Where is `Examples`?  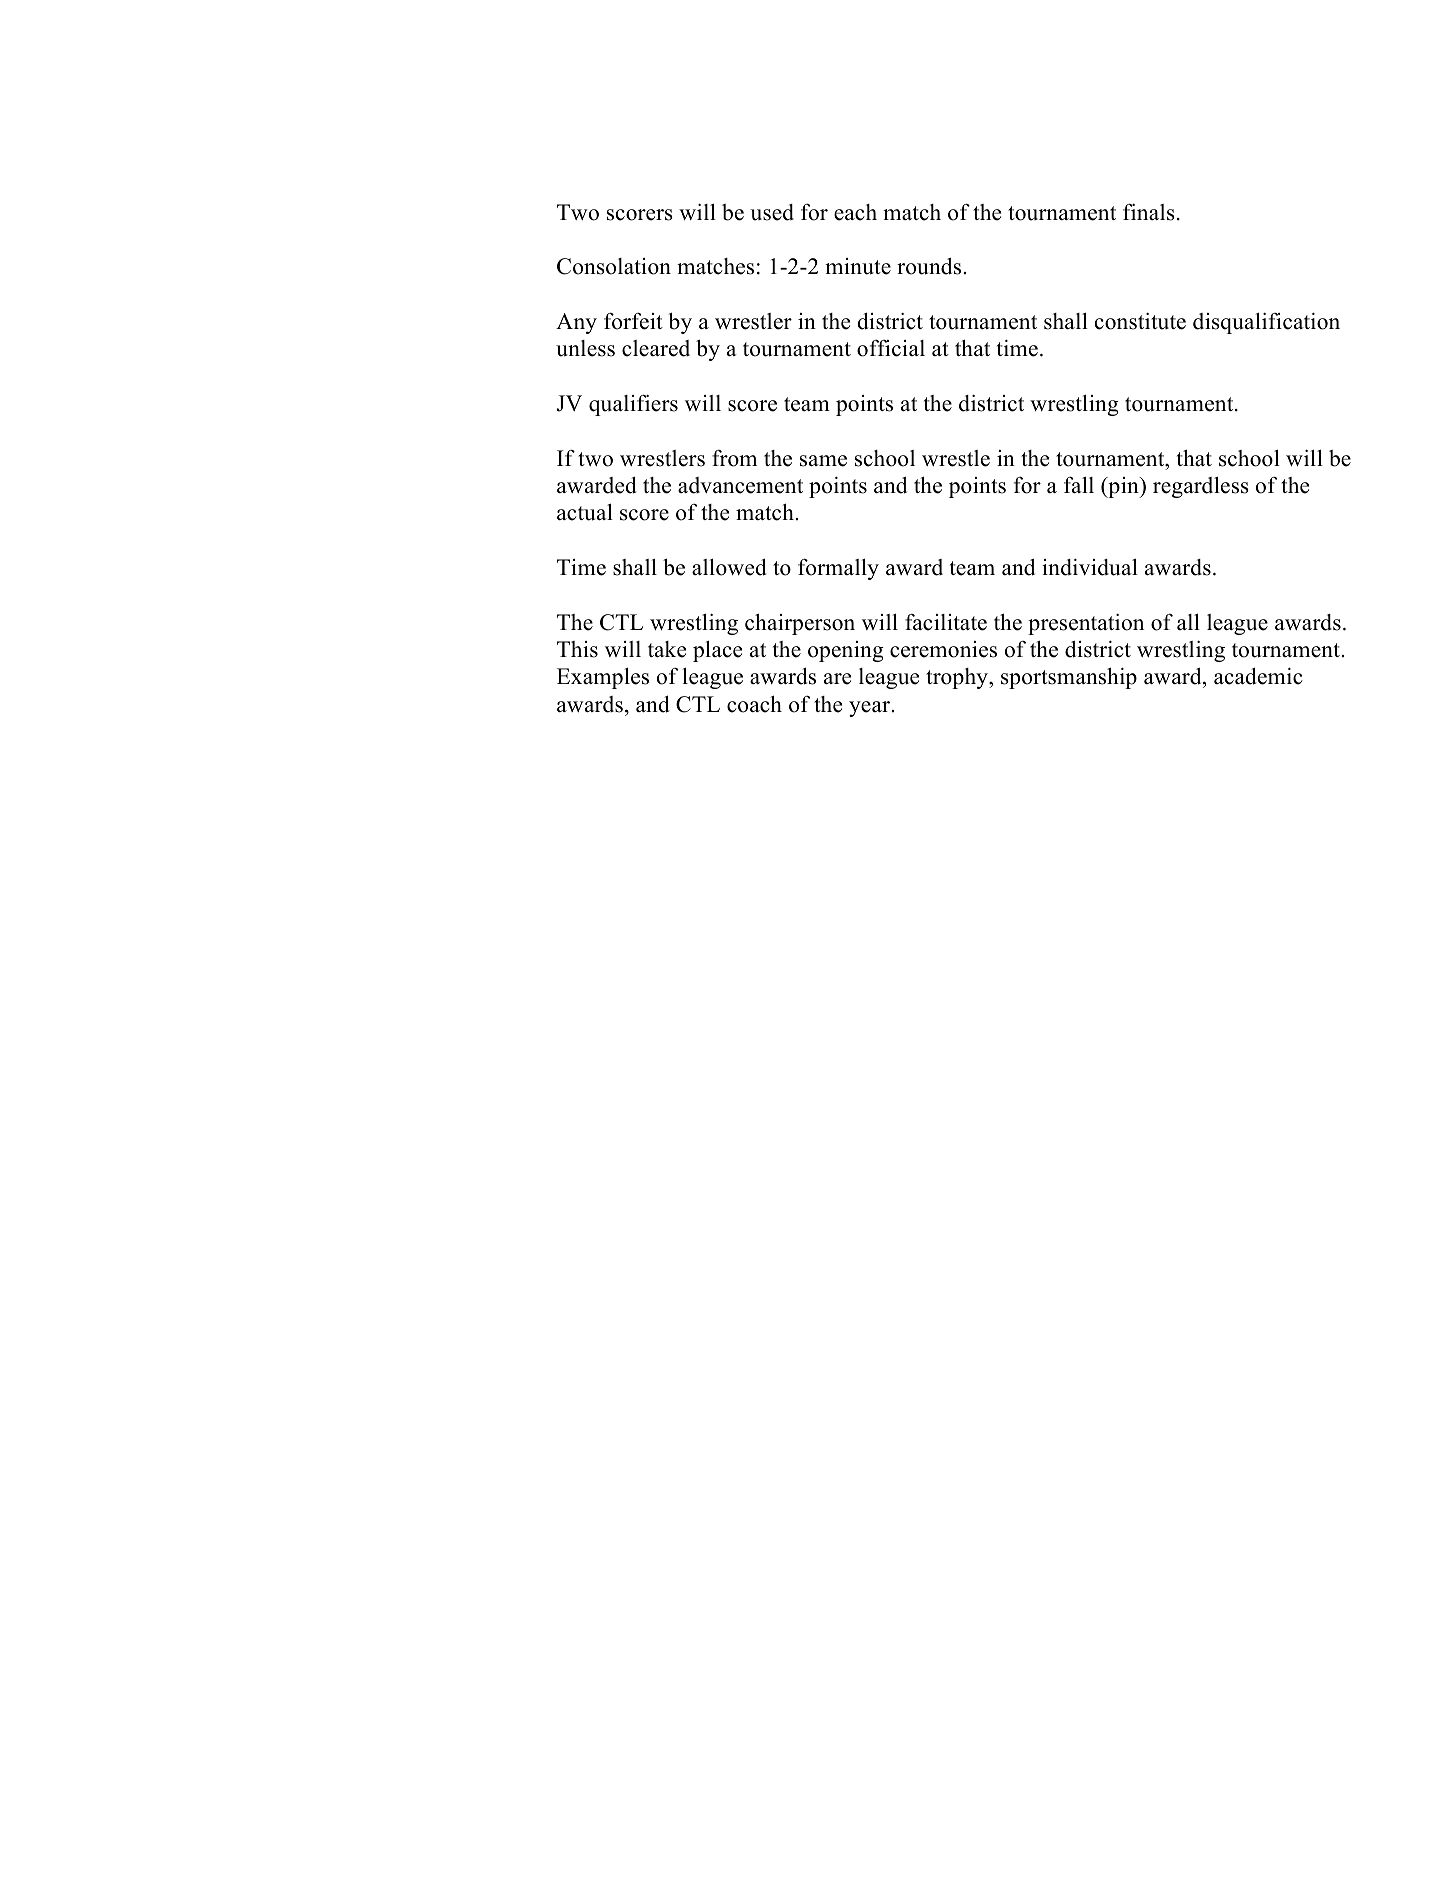
Examples is located at coordinates (603, 678).
